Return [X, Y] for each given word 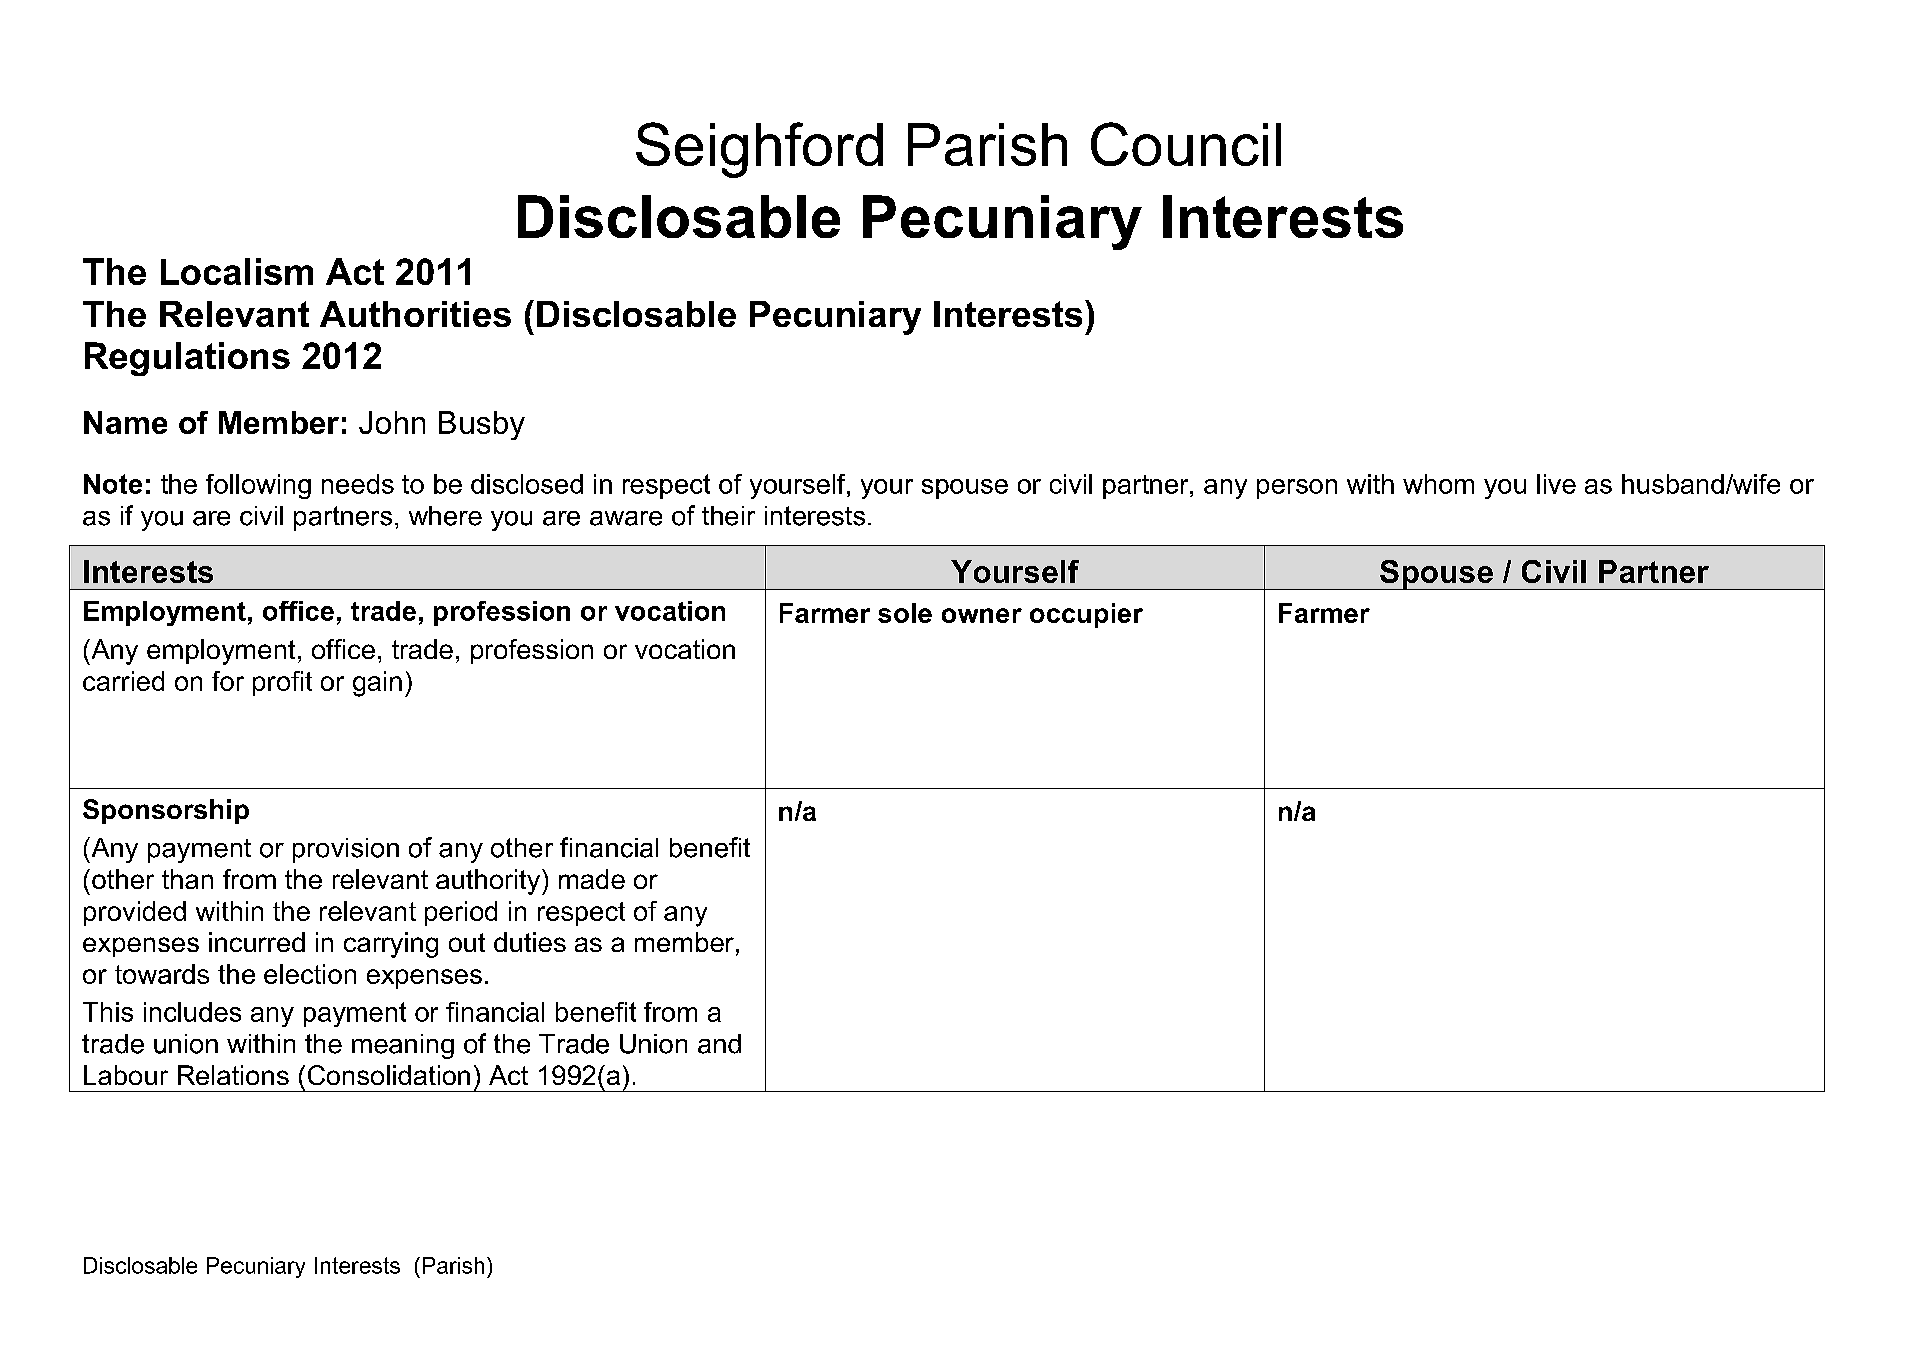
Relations [233, 1075]
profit [282, 683]
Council [1186, 144]
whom [1438, 484]
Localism [237, 271]
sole [905, 613]
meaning [403, 1046]
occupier [1086, 615]
